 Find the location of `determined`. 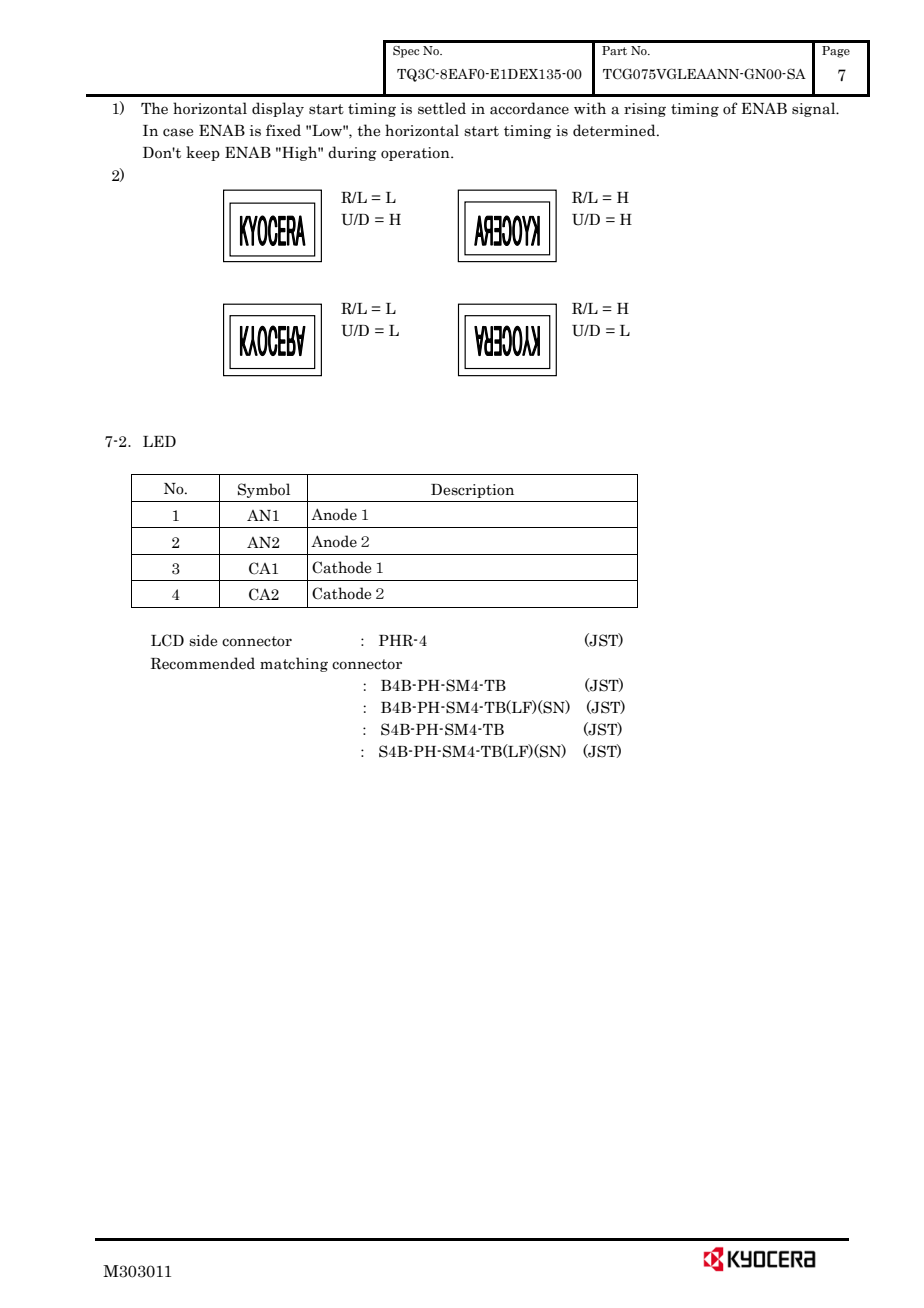

determined is located at coordinates (615, 130).
